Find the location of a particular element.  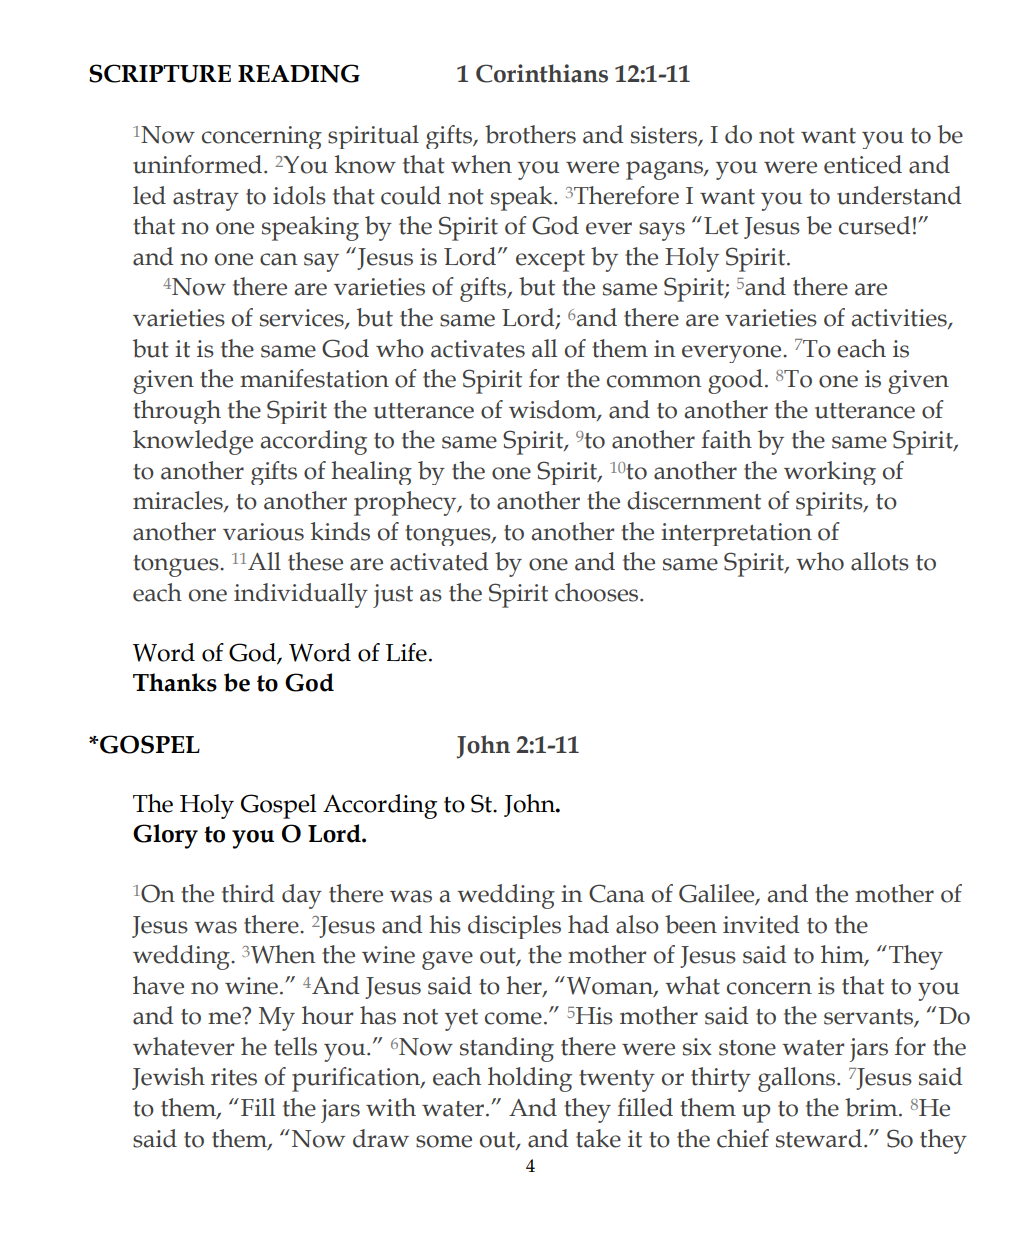

Life is located at coordinates (406, 652).
